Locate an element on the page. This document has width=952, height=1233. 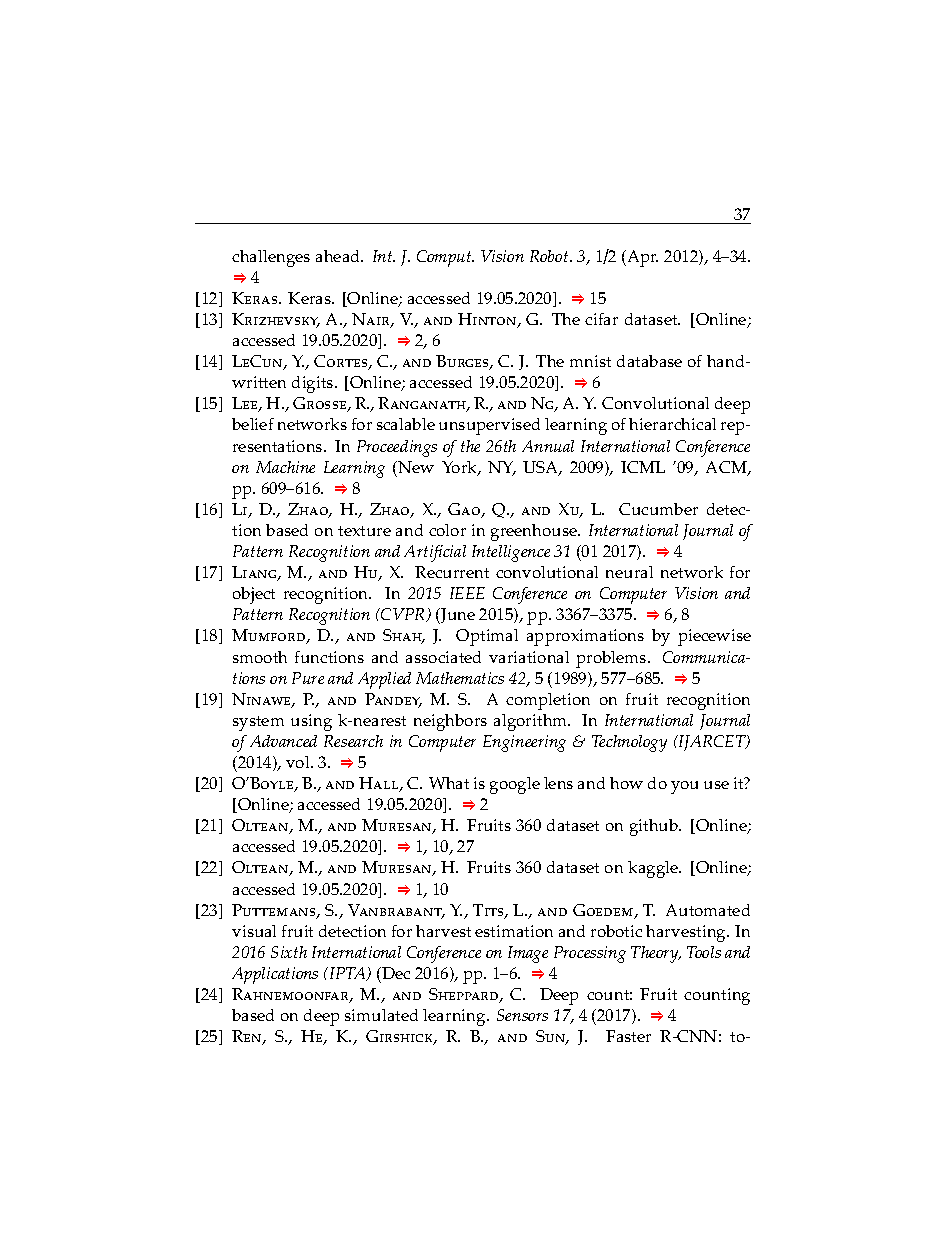
Faster is located at coordinates (628, 1036).
